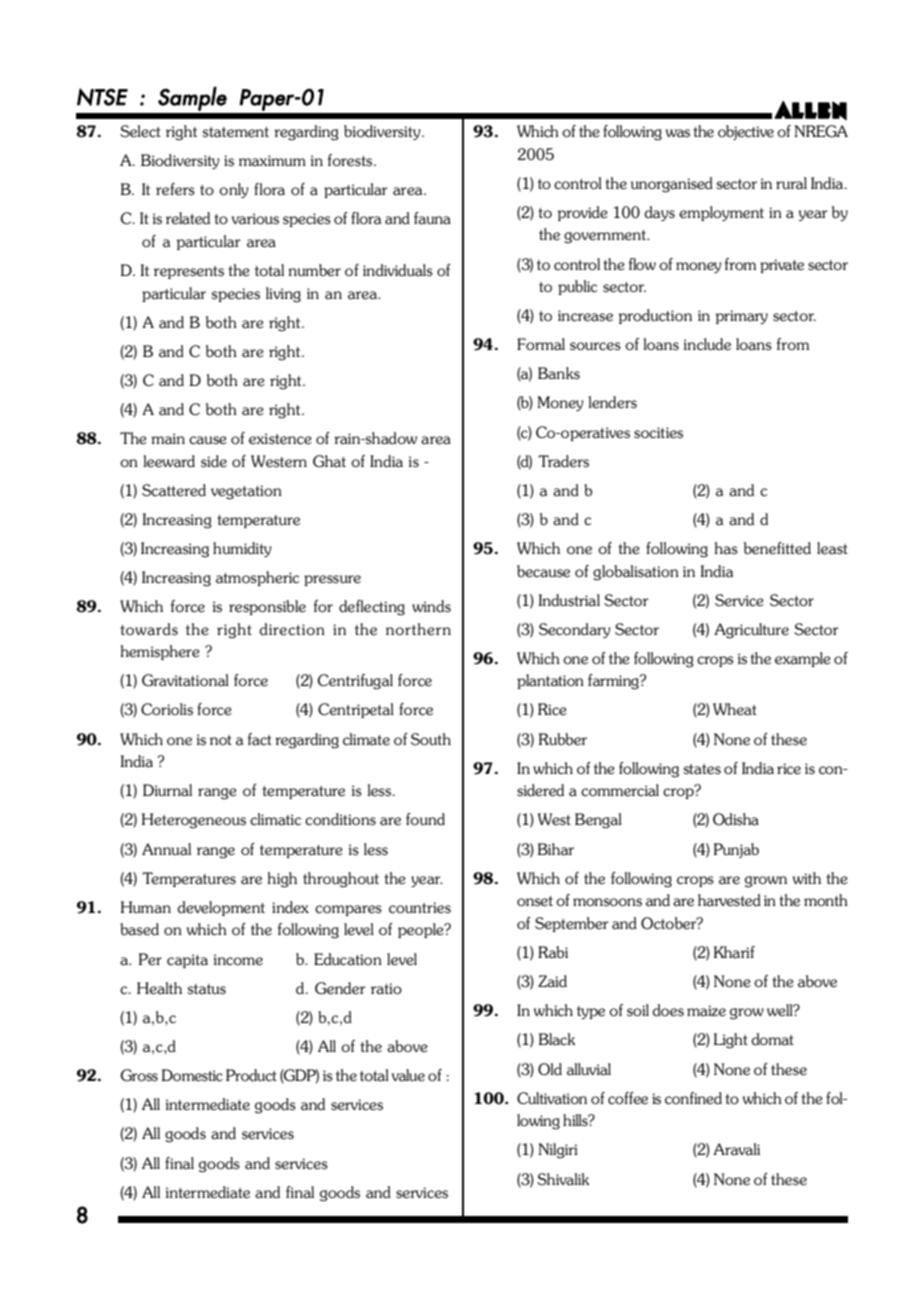 The height and width of the document is (1308, 924). What do you see at coordinates (425, 819) in the document?
I see `found` at bounding box center [425, 819].
